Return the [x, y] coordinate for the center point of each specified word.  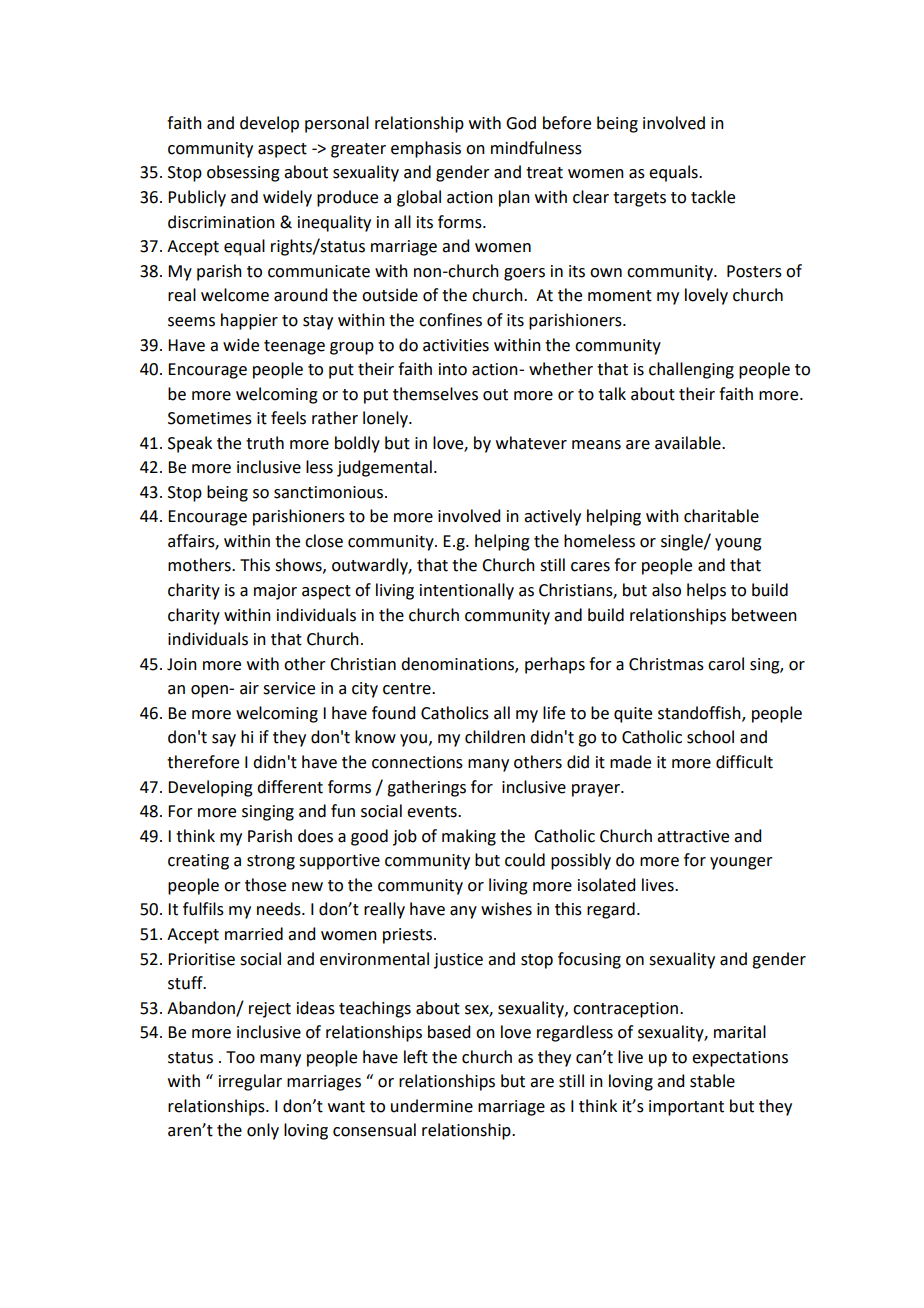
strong [271, 862]
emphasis [426, 149]
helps [706, 591]
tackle [713, 197]
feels [288, 418]
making [469, 837]
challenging [691, 370]
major [275, 592]
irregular [250, 1082]
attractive [693, 836]
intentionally [467, 591]
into [453, 369]
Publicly [197, 198]
